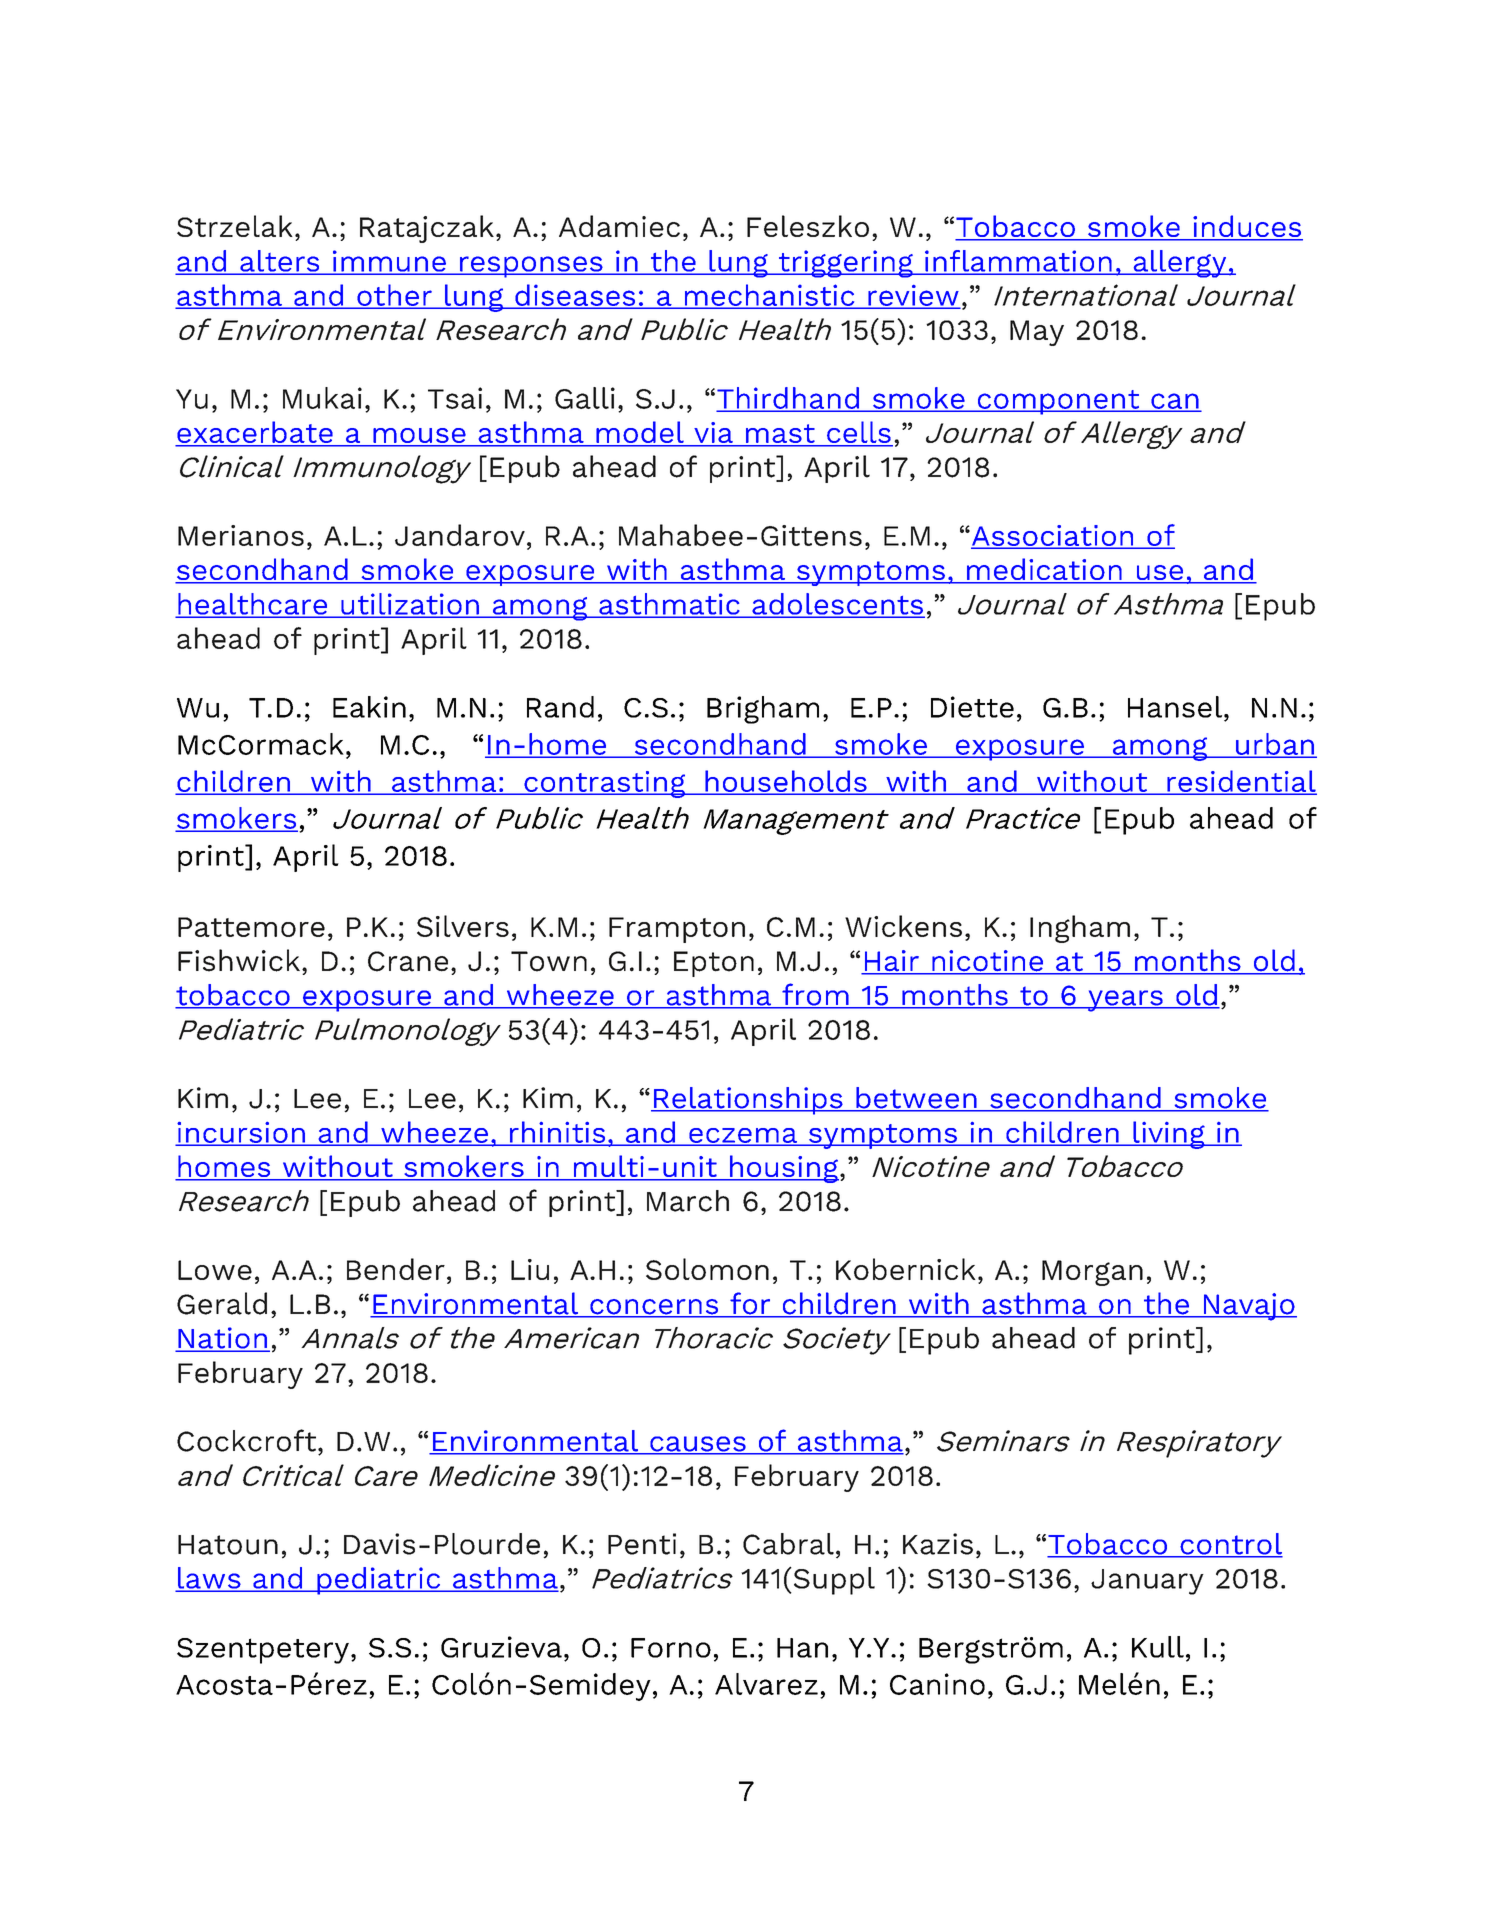 The image size is (1492, 1930). What do you see at coordinates (748, 1101) in the image?
I see `Relationships` at bounding box center [748, 1101].
